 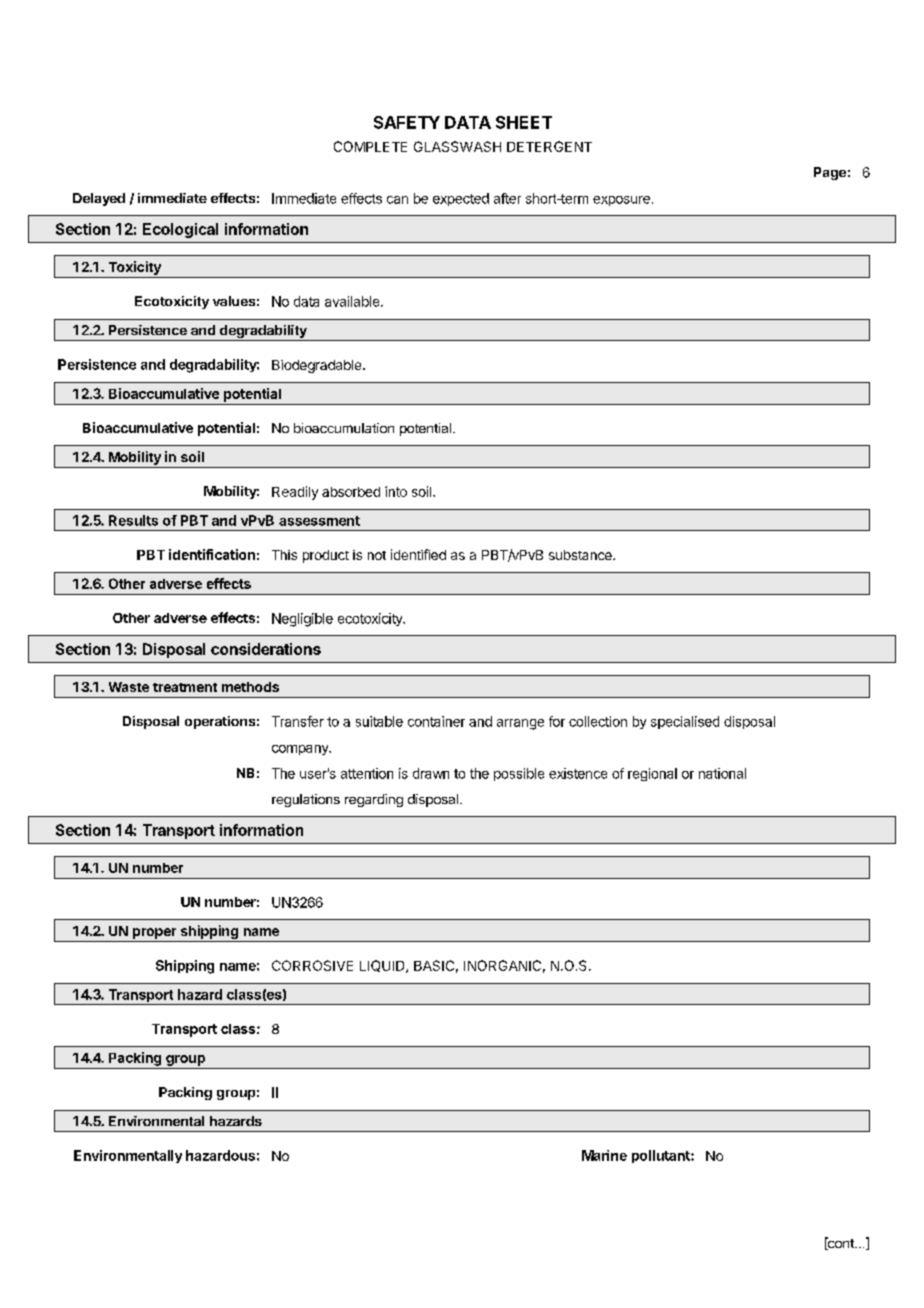 I want to click on drawn, so click(x=431, y=773).
